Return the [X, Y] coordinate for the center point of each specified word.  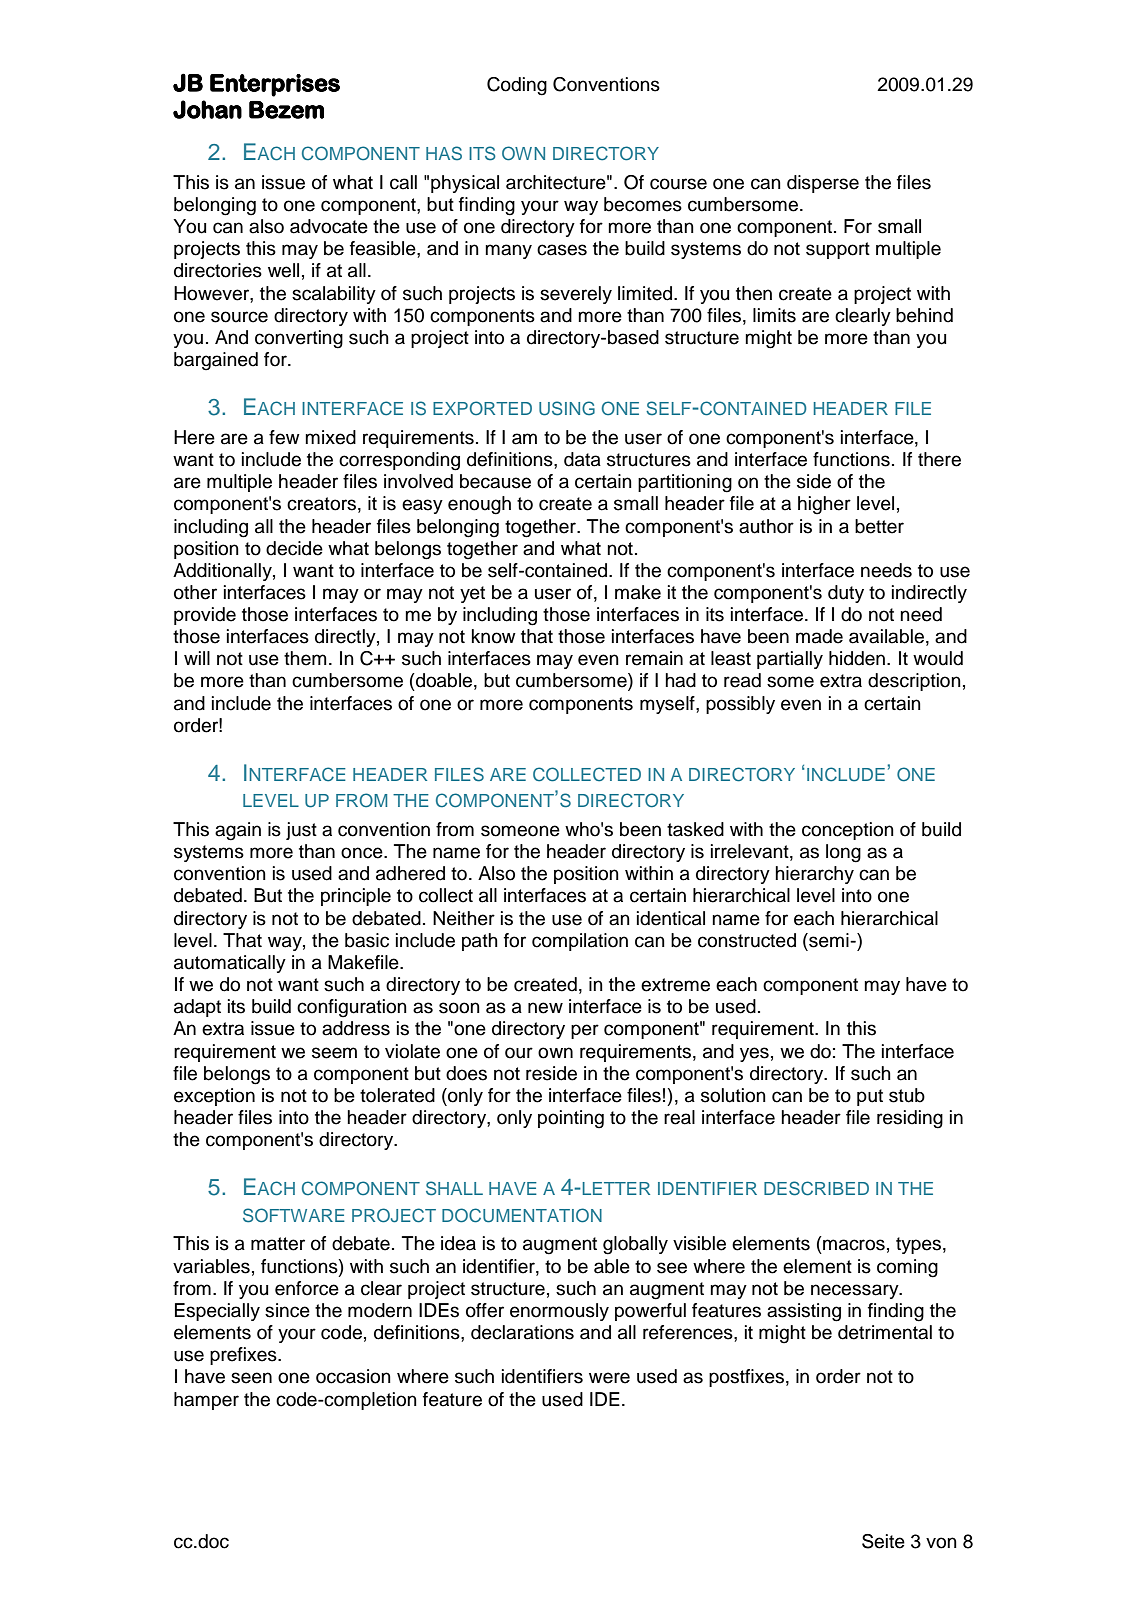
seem [334, 1053]
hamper [206, 1401]
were [609, 1378]
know [494, 636]
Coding [517, 86]
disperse [823, 184]
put [870, 1097]
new [545, 1008]
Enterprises [275, 85]
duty [846, 594]
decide [294, 548]
